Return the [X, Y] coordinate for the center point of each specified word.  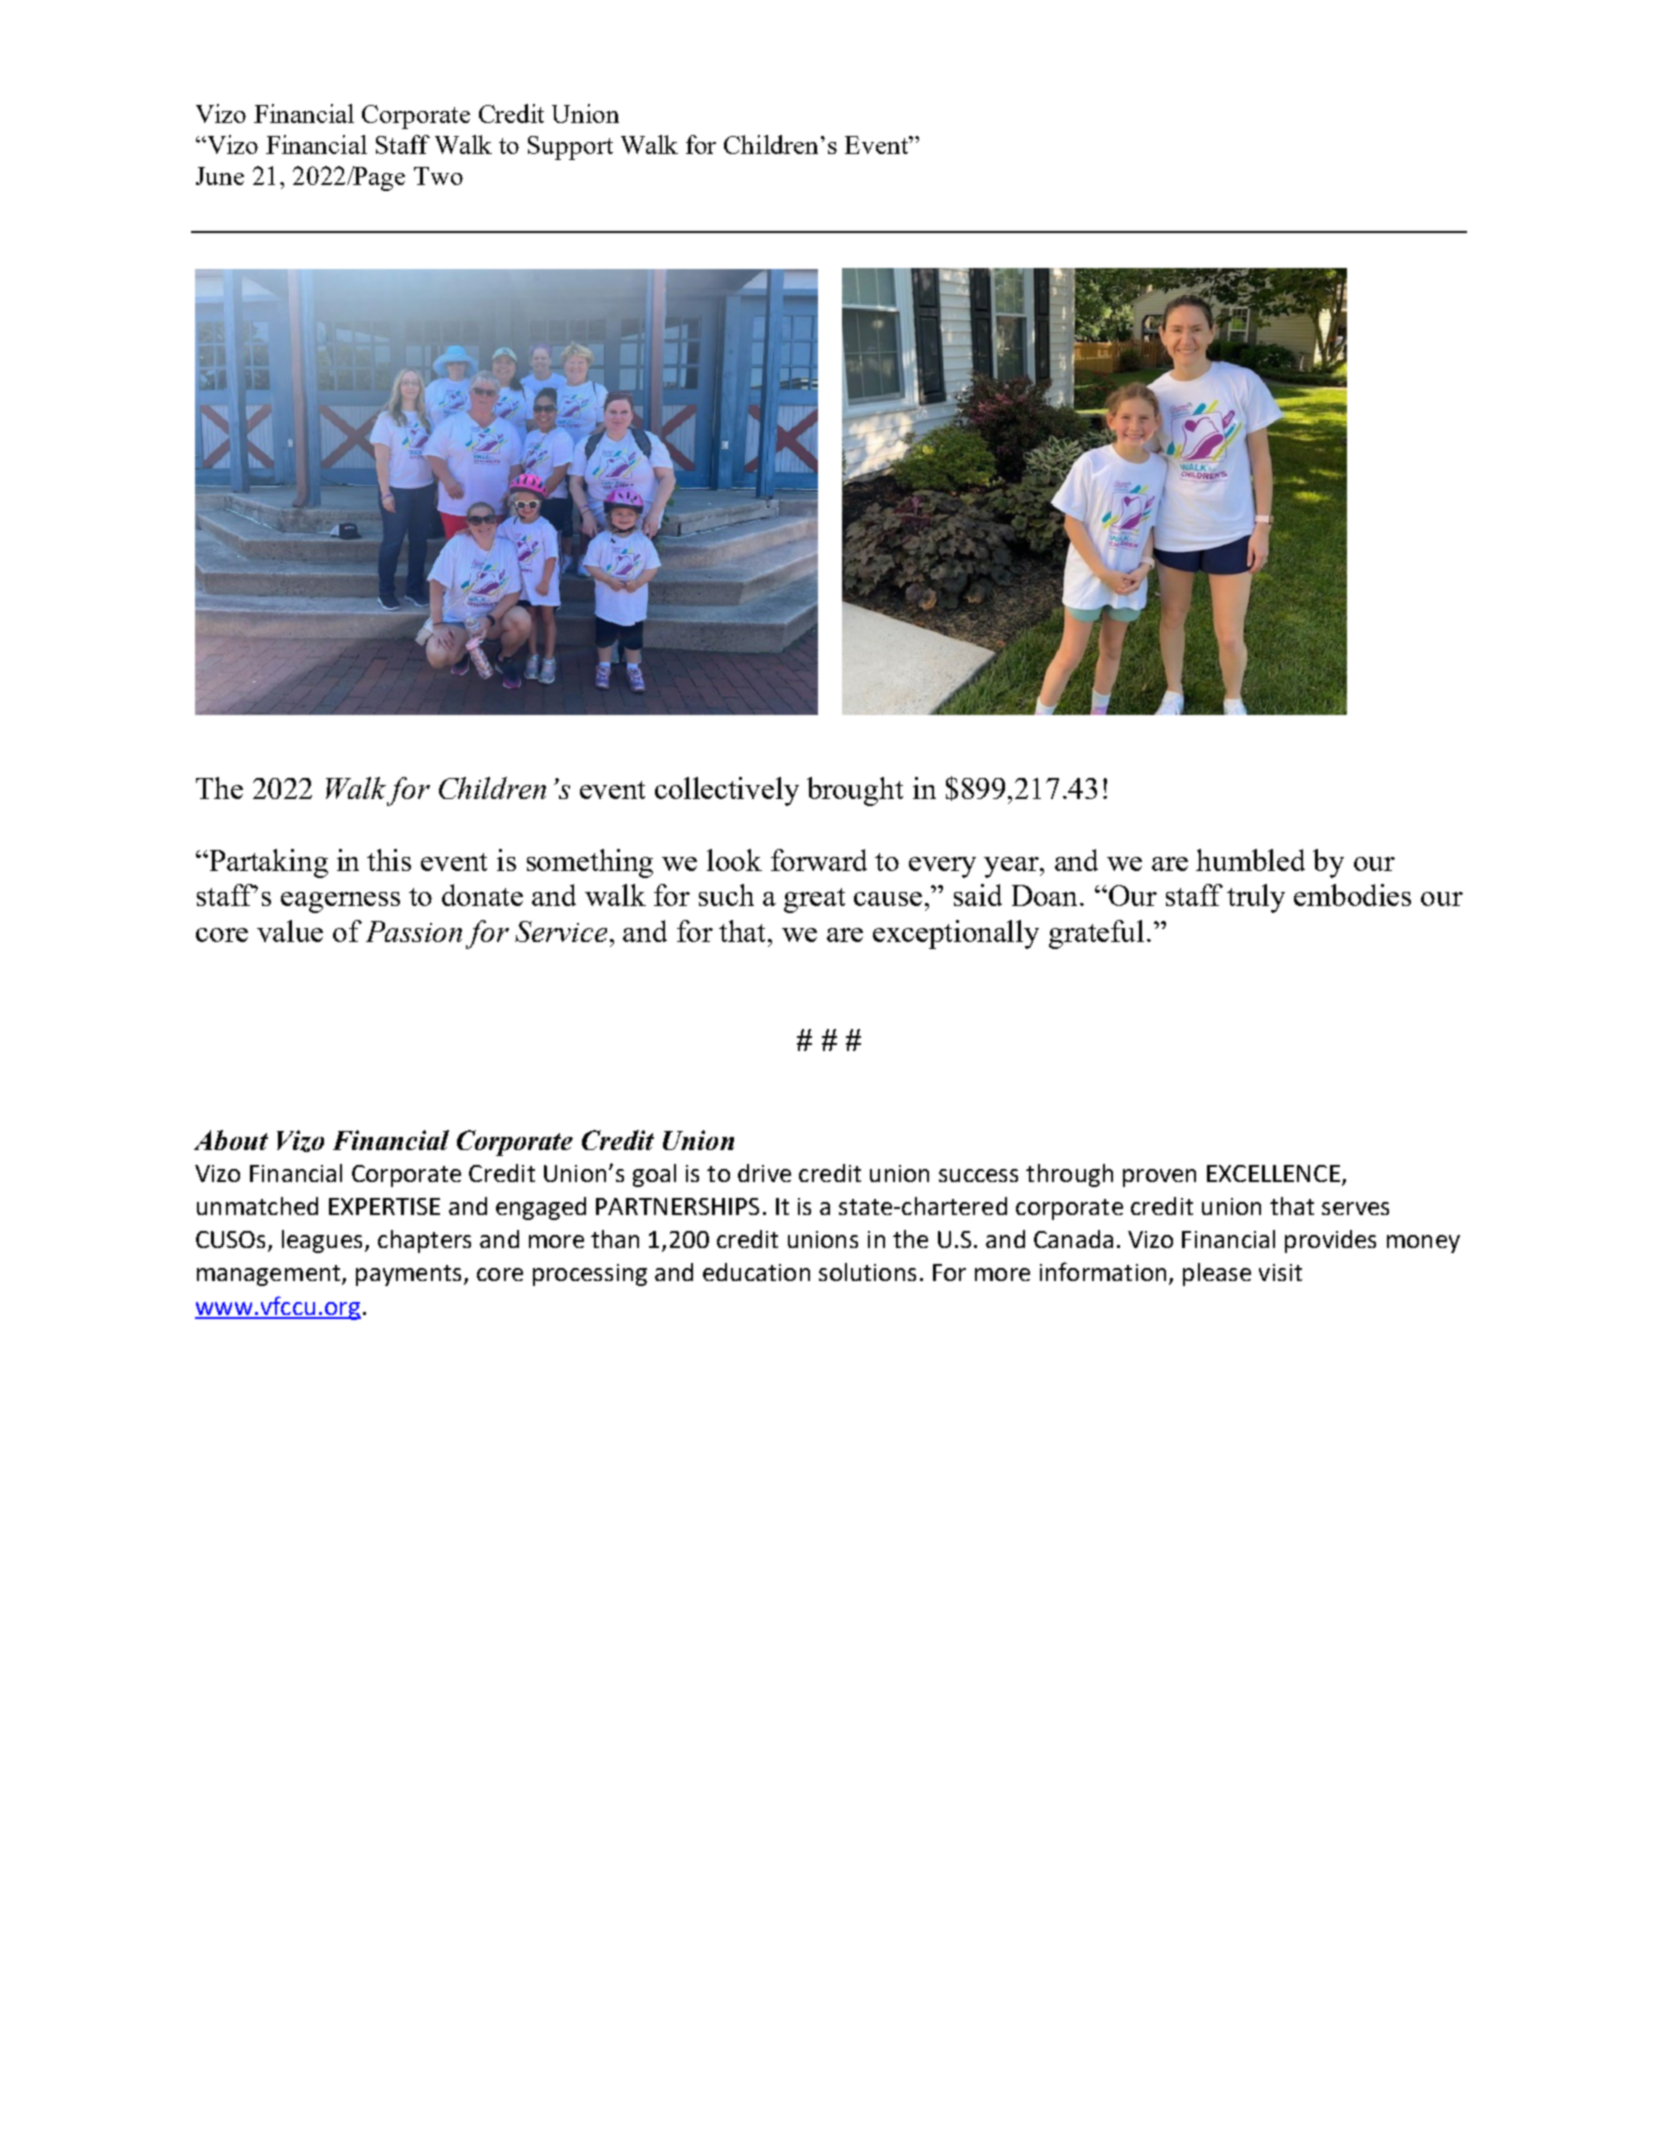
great [814, 900]
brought [855, 791]
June [220, 176]
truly [1256, 898]
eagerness [340, 902]
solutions [867, 1272]
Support [570, 148]
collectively [727, 791]
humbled [1250, 860]
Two [438, 176]
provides [1330, 1241]
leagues [324, 1241]
